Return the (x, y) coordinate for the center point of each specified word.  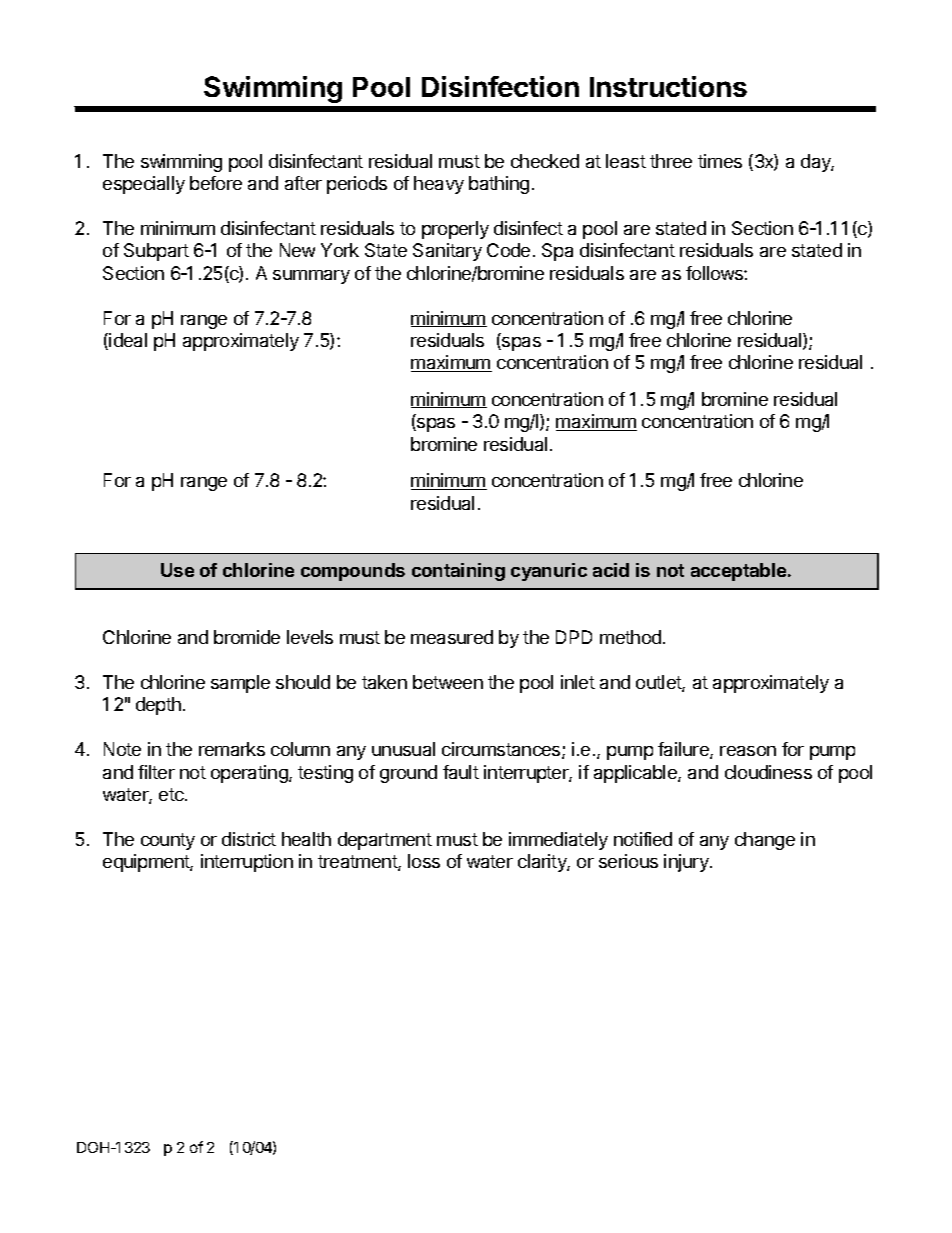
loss (424, 861)
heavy (439, 185)
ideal (128, 340)
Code (508, 250)
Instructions (668, 86)
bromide (247, 637)
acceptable (740, 572)
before (216, 183)
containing (458, 572)
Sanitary (447, 252)
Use (177, 570)
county (168, 841)
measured (452, 637)
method (630, 637)
